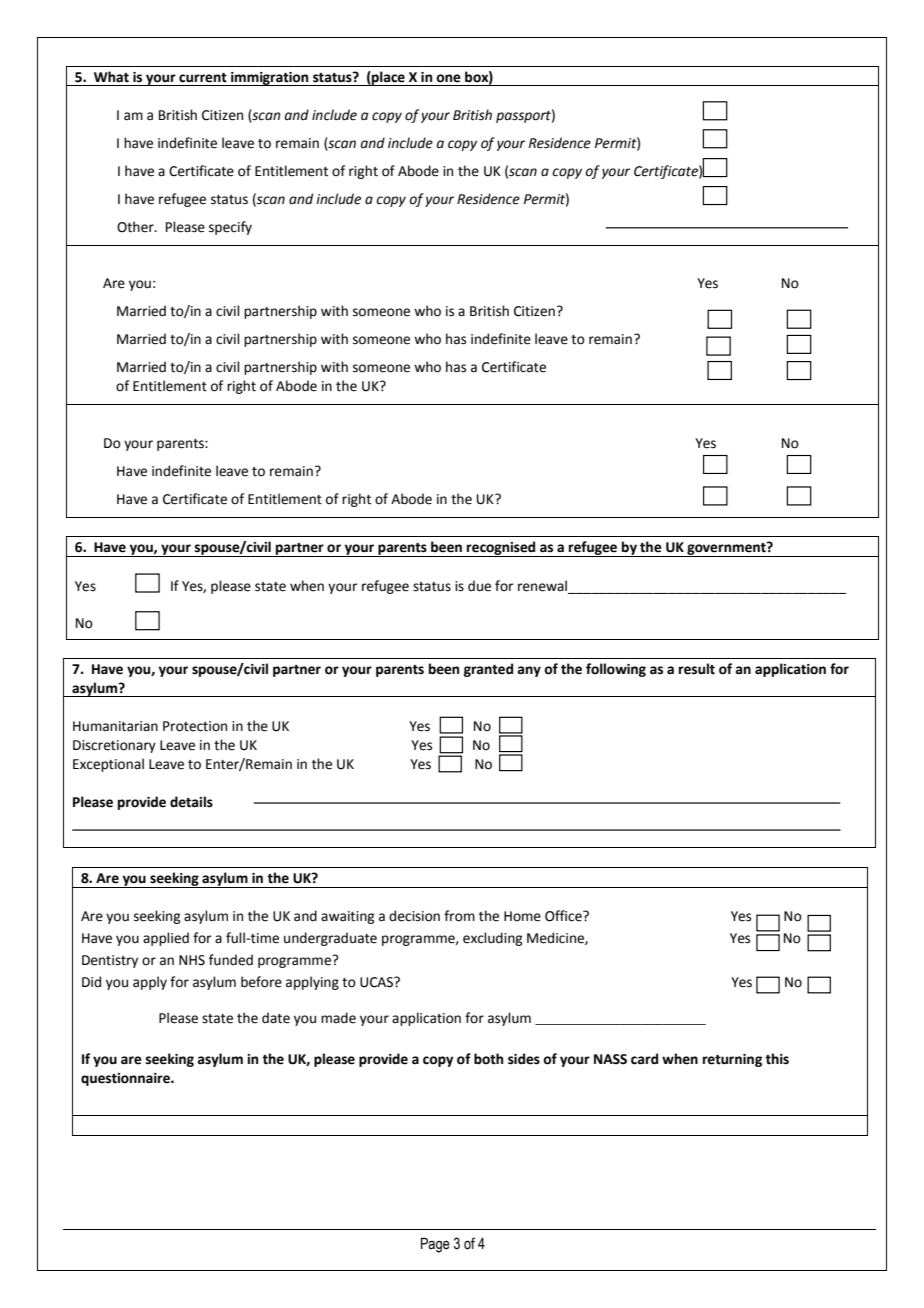 Image resolution: width=924 pixels, height=1308 pixels. I want to click on result, so click(697, 669).
